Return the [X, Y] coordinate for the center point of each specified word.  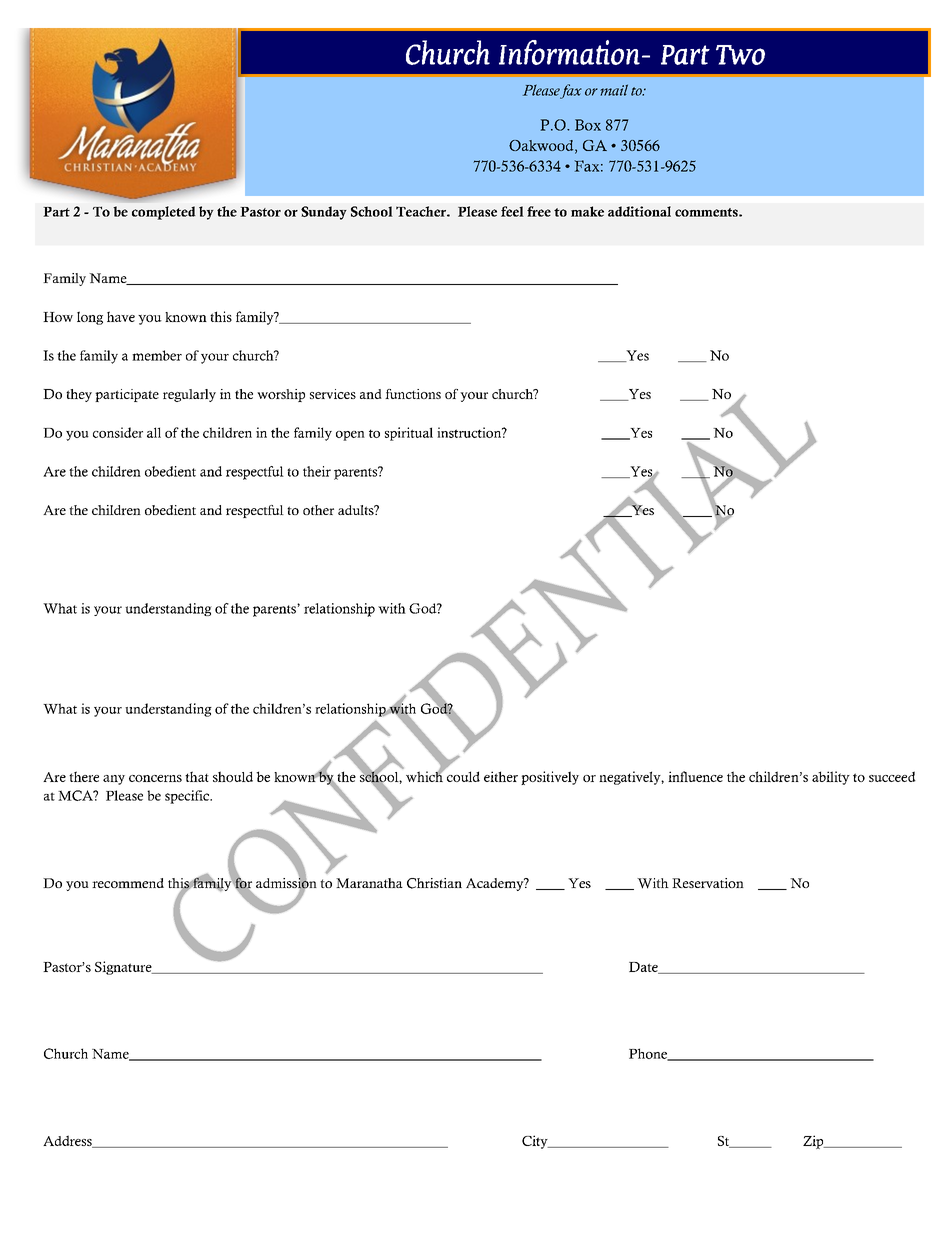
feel [512, 211]
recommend [128, 883]
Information [569, 52]
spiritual [409, 434]
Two [740, 55]
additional [639, 211]
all [154, 432]
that [197, 776]
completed [163, 213]
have [121, 316]
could [462, 775]
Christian [434, 883]
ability [831, 778]
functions [413, 394]
